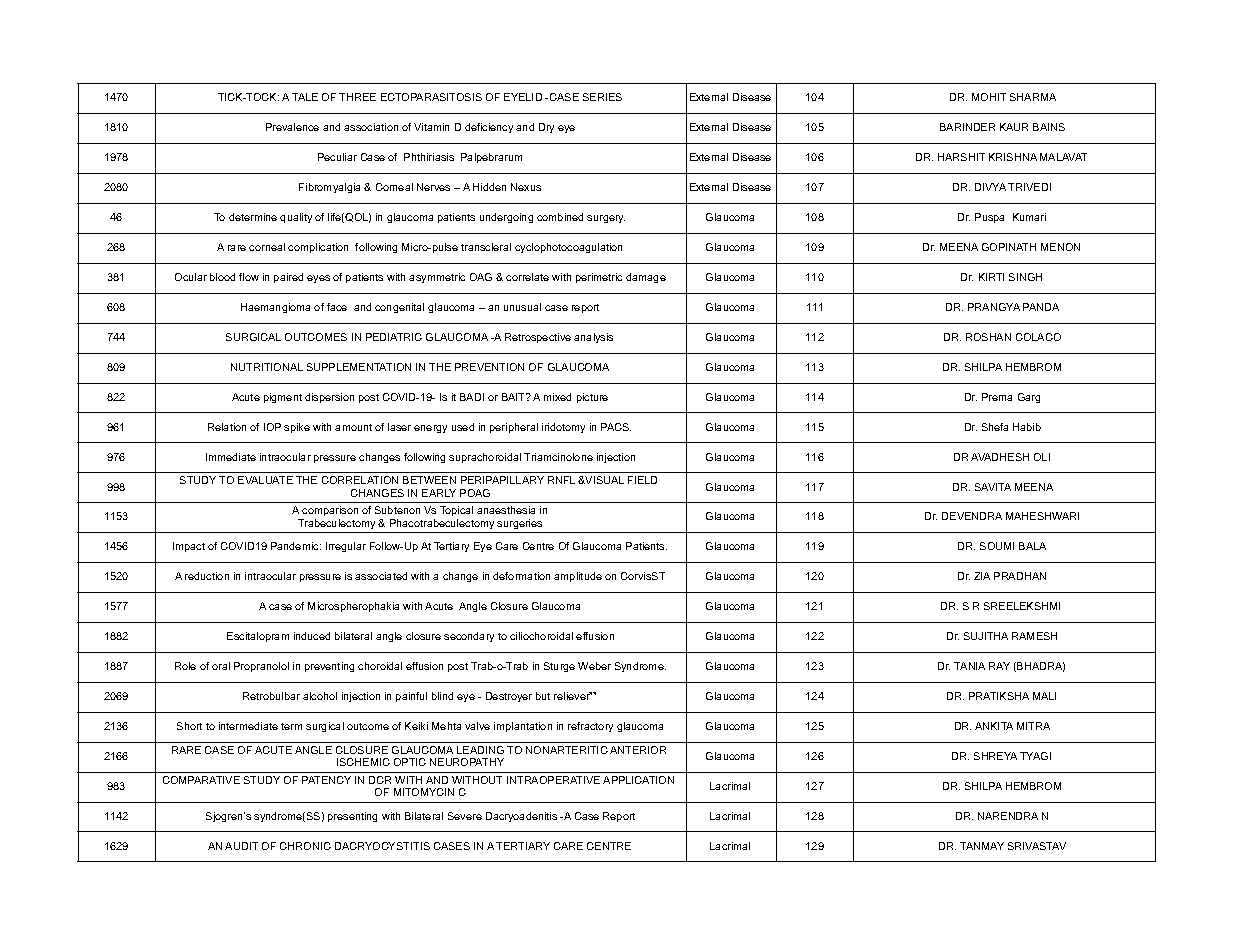 The width and height of the screenshot is (1233, 952). I want to click on NARENDRA, so click(1008, 816).
